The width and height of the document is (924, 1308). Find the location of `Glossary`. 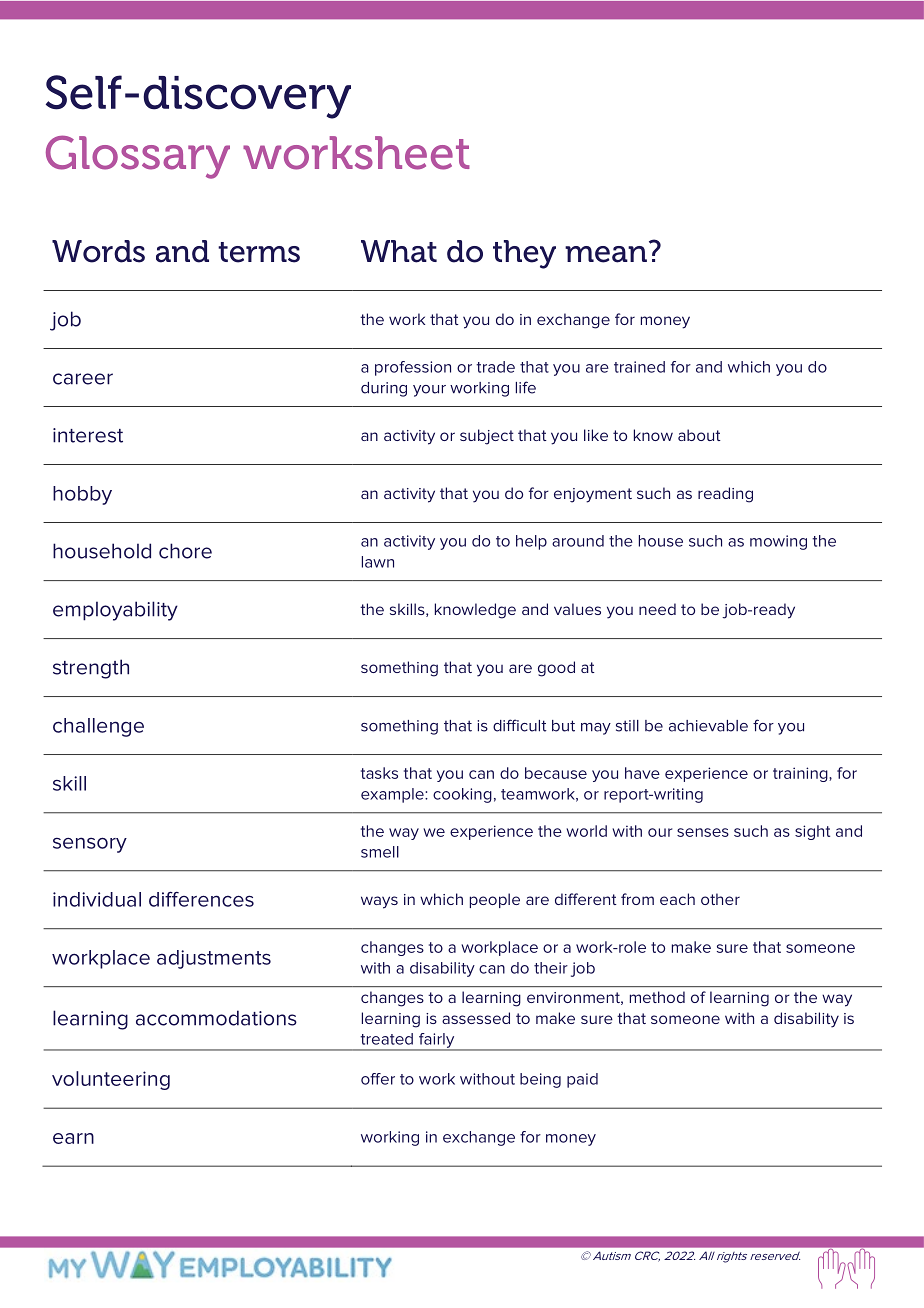

Glossary is located at coordinates (138, 157).
